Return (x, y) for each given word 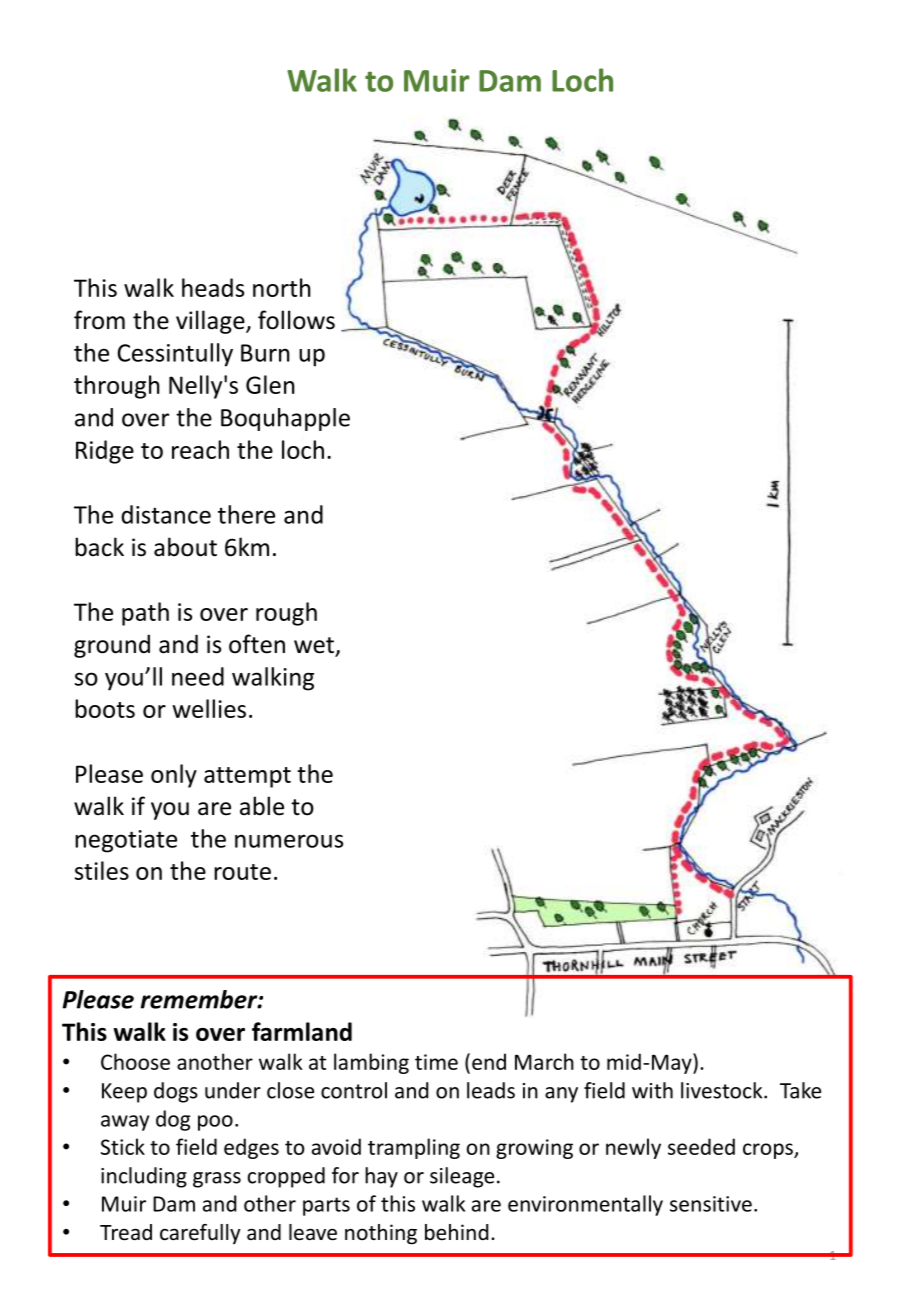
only (174, 776)
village (211, 322)
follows (296, 320)
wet (315, 646)
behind (456, 1232)
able (262, 806)
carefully (200, 1234)
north (282, 287)
